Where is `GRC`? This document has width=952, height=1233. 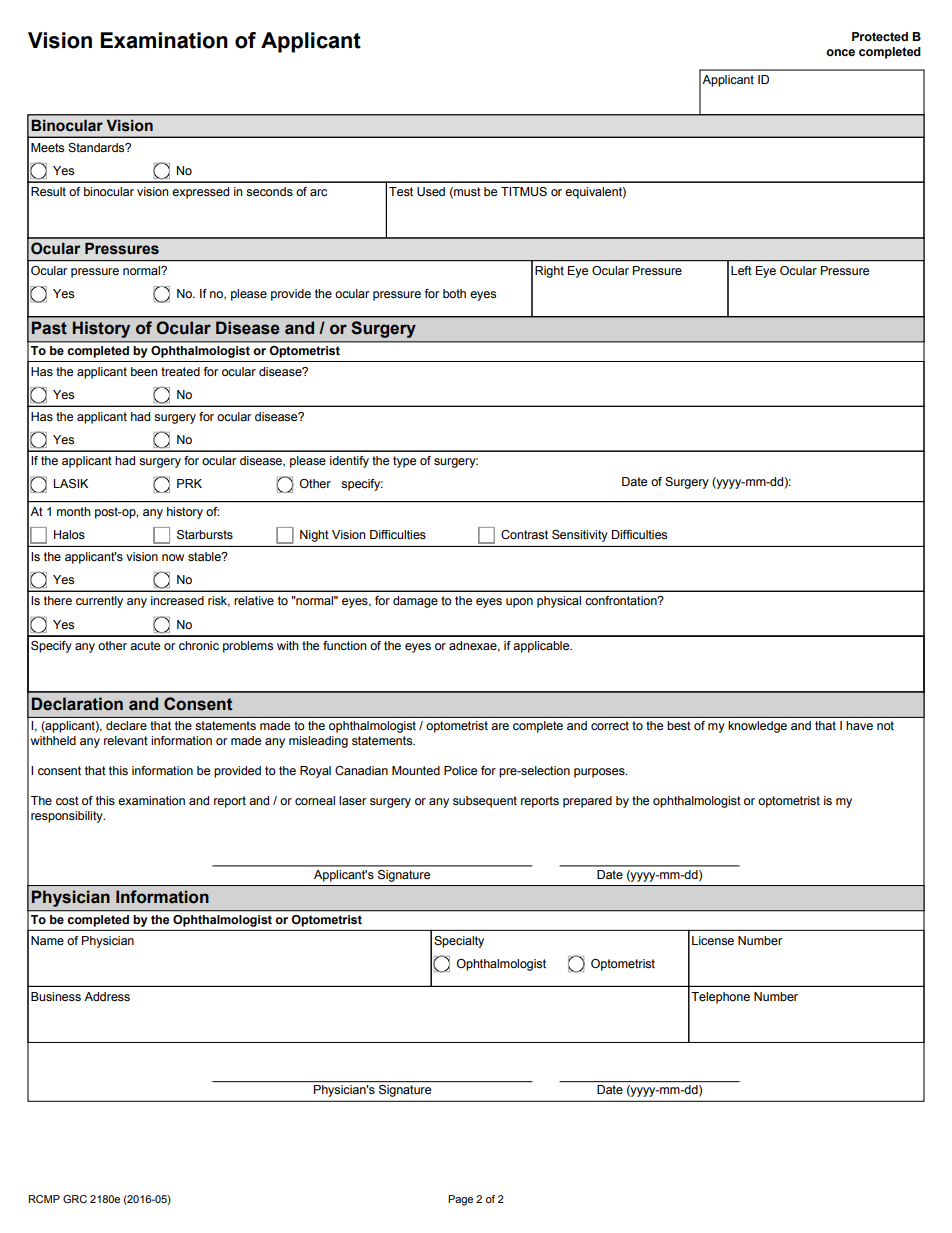
GRC is located at coordinates (75, 1199).
